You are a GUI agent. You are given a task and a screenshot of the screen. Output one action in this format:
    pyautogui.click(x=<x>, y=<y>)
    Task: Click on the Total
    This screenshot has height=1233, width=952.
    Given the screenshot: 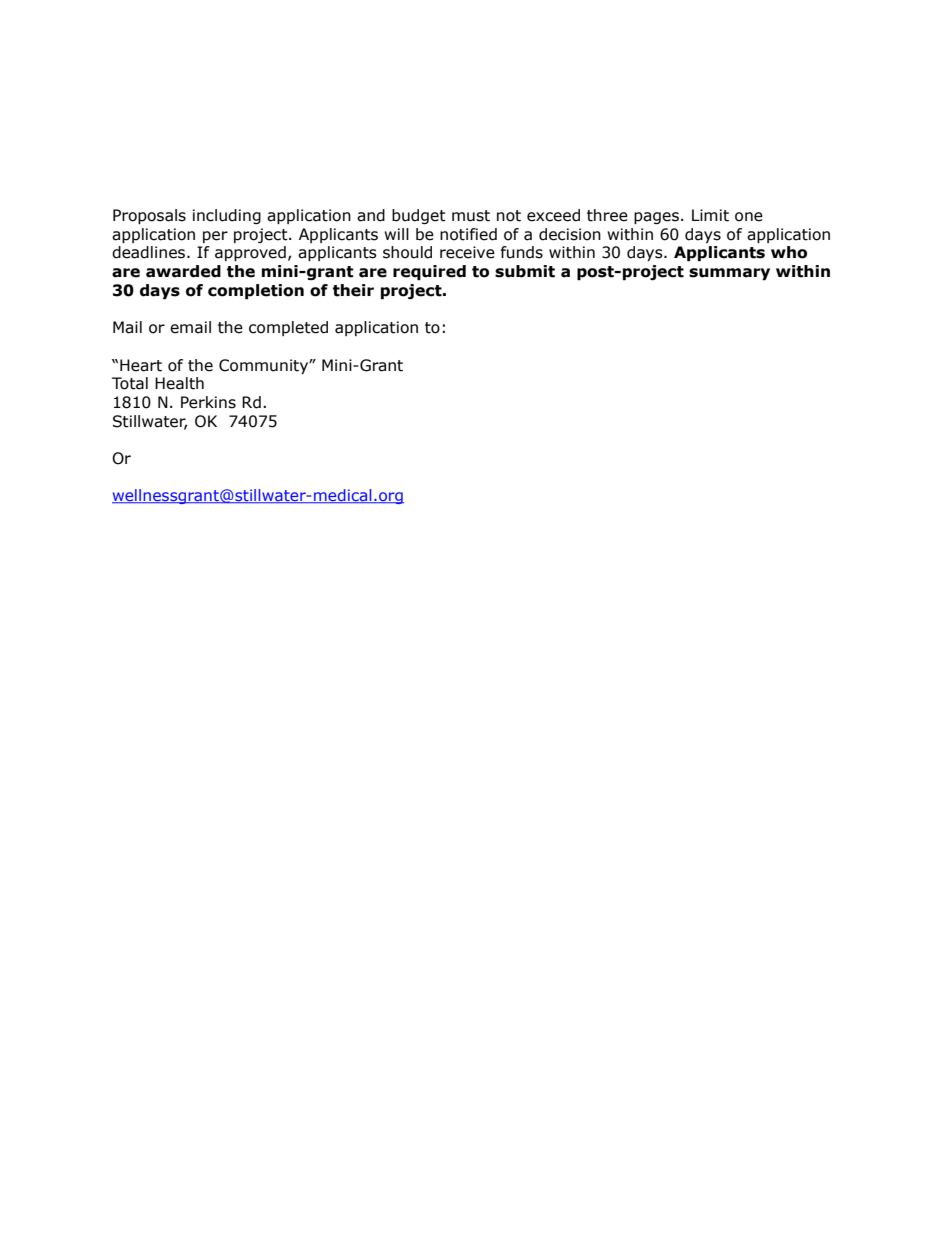 What is the action you would take?
    pyautogui.click(x=130, y=383)
